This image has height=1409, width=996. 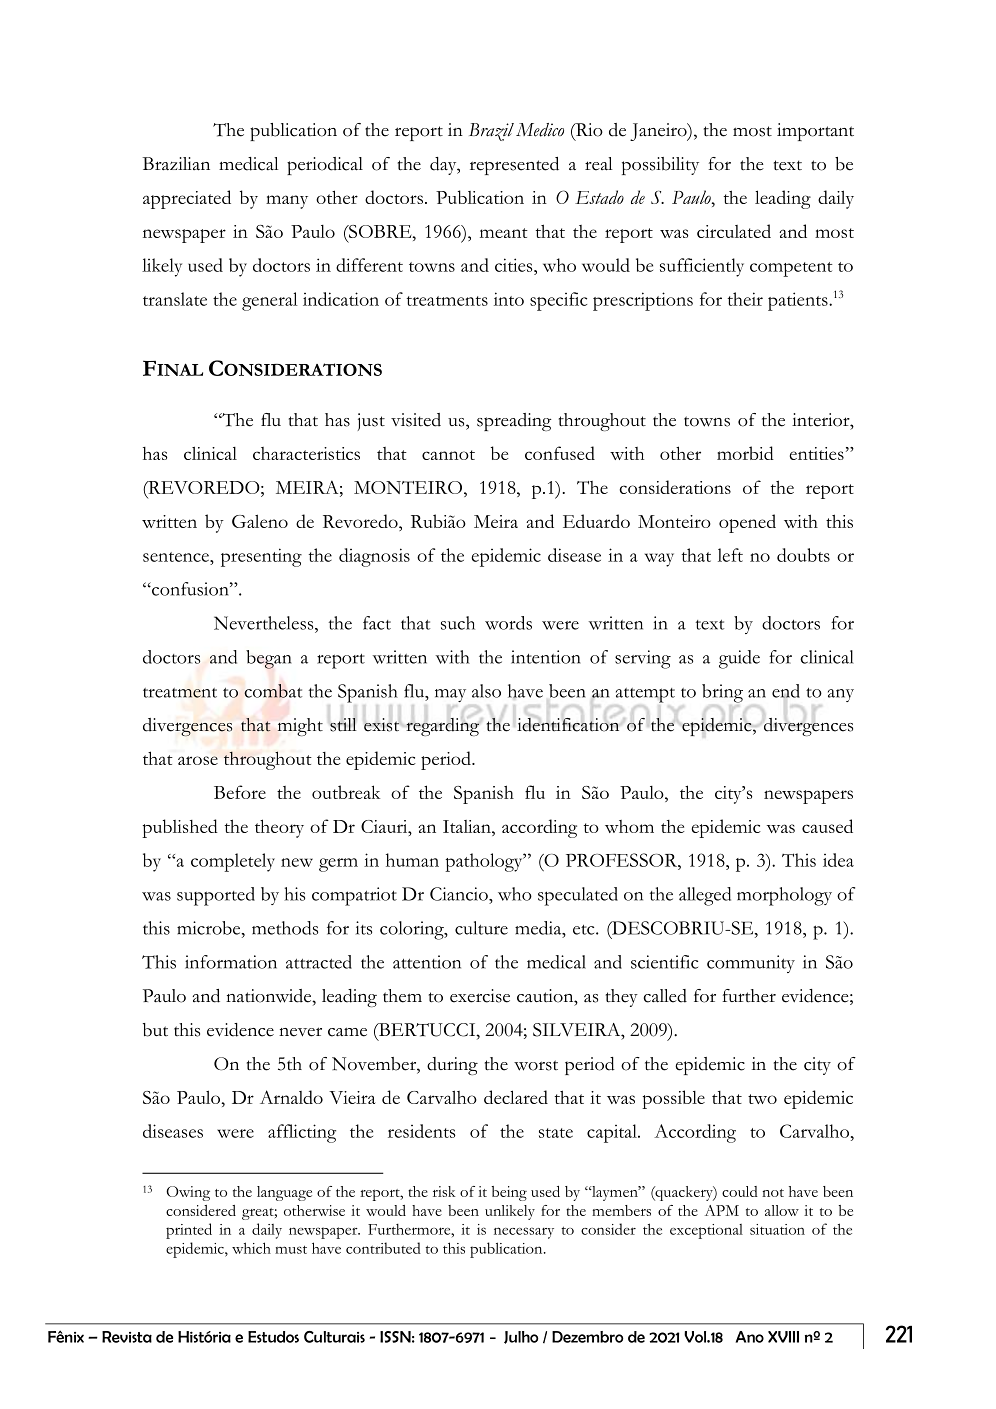 I want to click on appreciated, so click(x=187, y=199).
